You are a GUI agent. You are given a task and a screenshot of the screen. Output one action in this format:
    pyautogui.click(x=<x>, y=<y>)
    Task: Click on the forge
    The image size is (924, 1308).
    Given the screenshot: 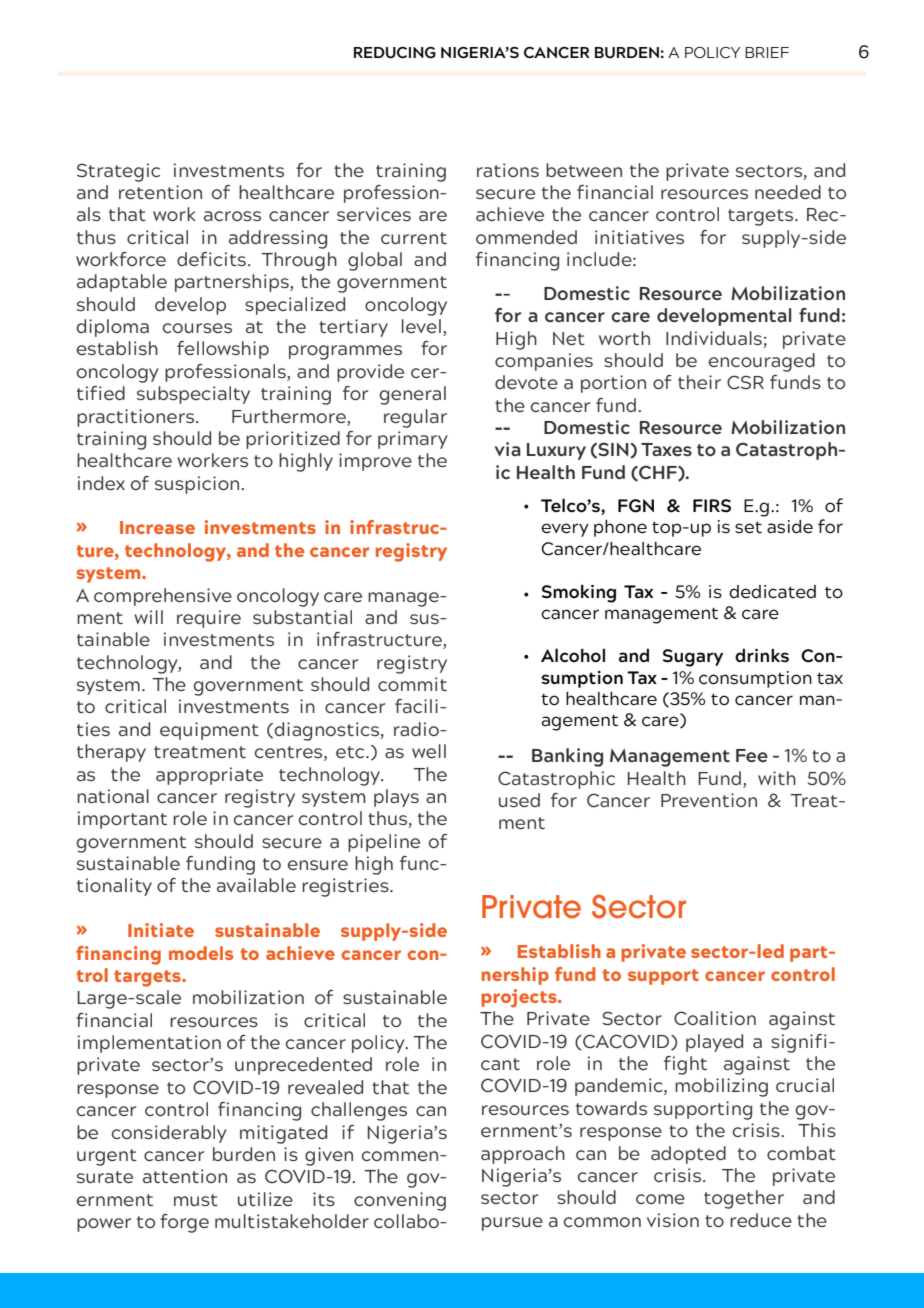 What is the action you would take?
    pyautogui.click(x=184, y=1223)
